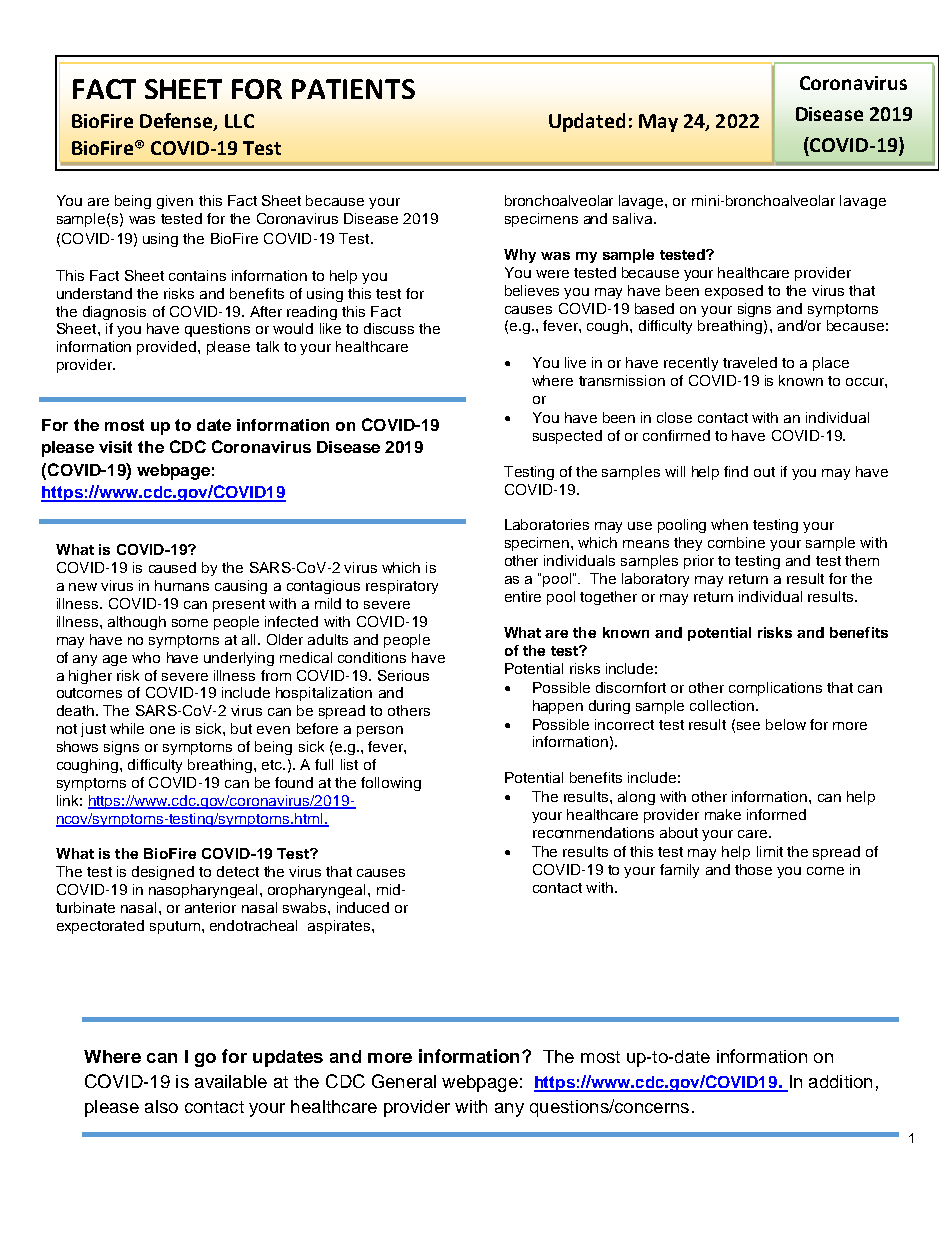  Describe the element at coordinates (634, 218) in the document. I see `saliva` at that location.
